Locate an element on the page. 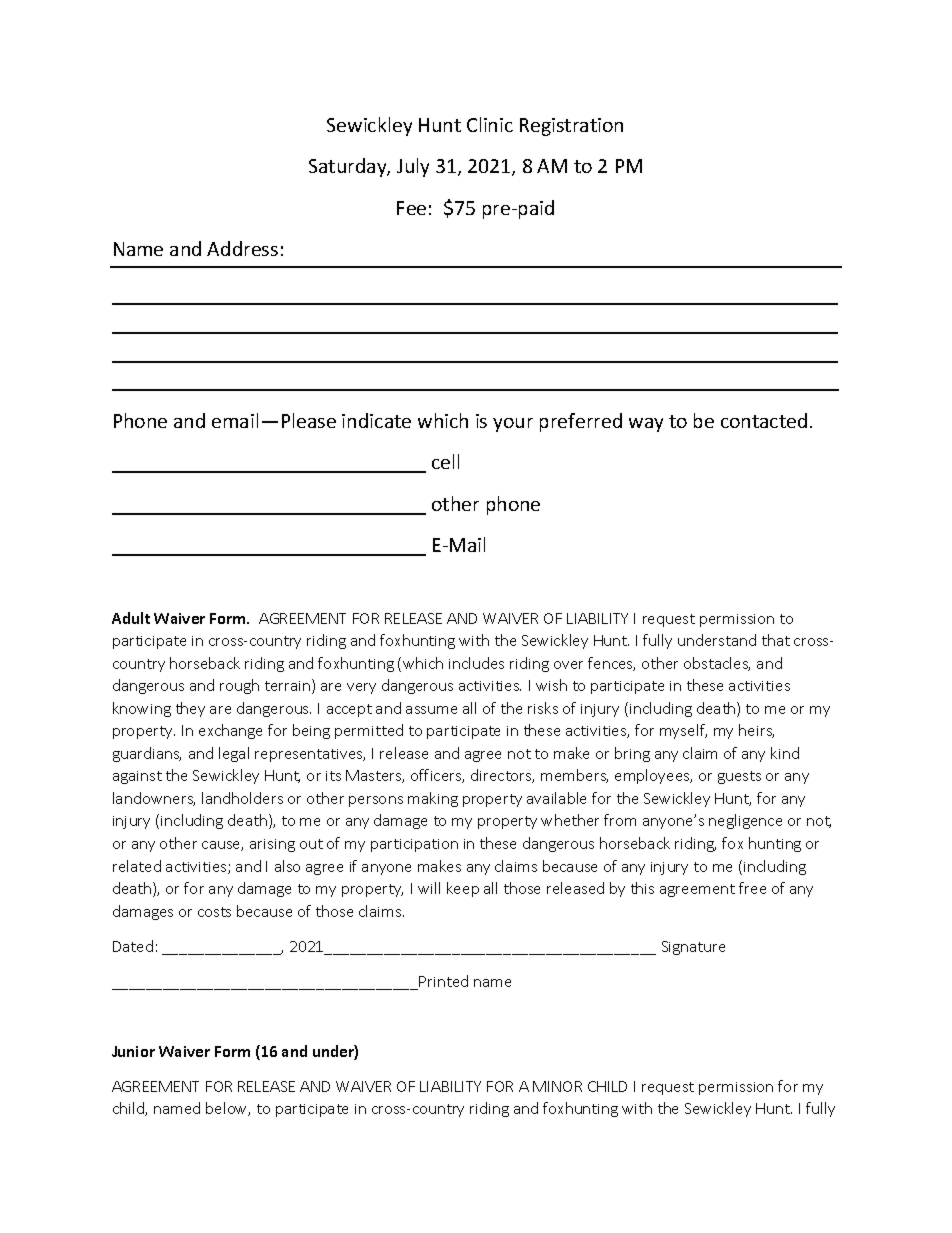 This document has width=952, height=1233. obstacles is located at coordinates (717, 664).
